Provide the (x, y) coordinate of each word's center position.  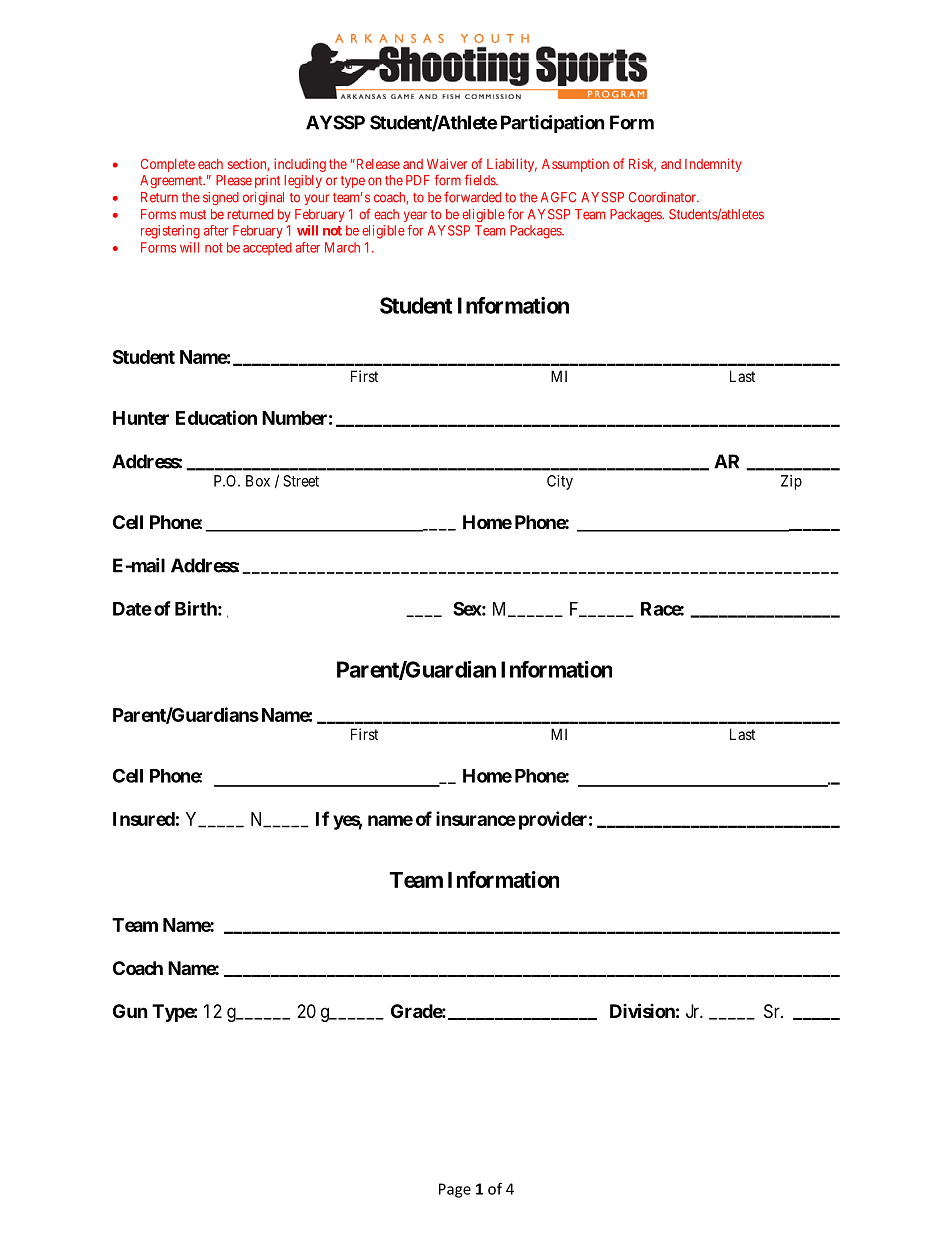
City (560, 482)
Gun (130, 1011)
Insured (144, 819)
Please (234, 180)
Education (216, 417)
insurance (476, 818)
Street (301, 481)
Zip (791, 482)
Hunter (141, 418)
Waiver (447, 163)
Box (258, 481)
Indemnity (713, 165)
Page (455, 1190)
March (342, 247)
